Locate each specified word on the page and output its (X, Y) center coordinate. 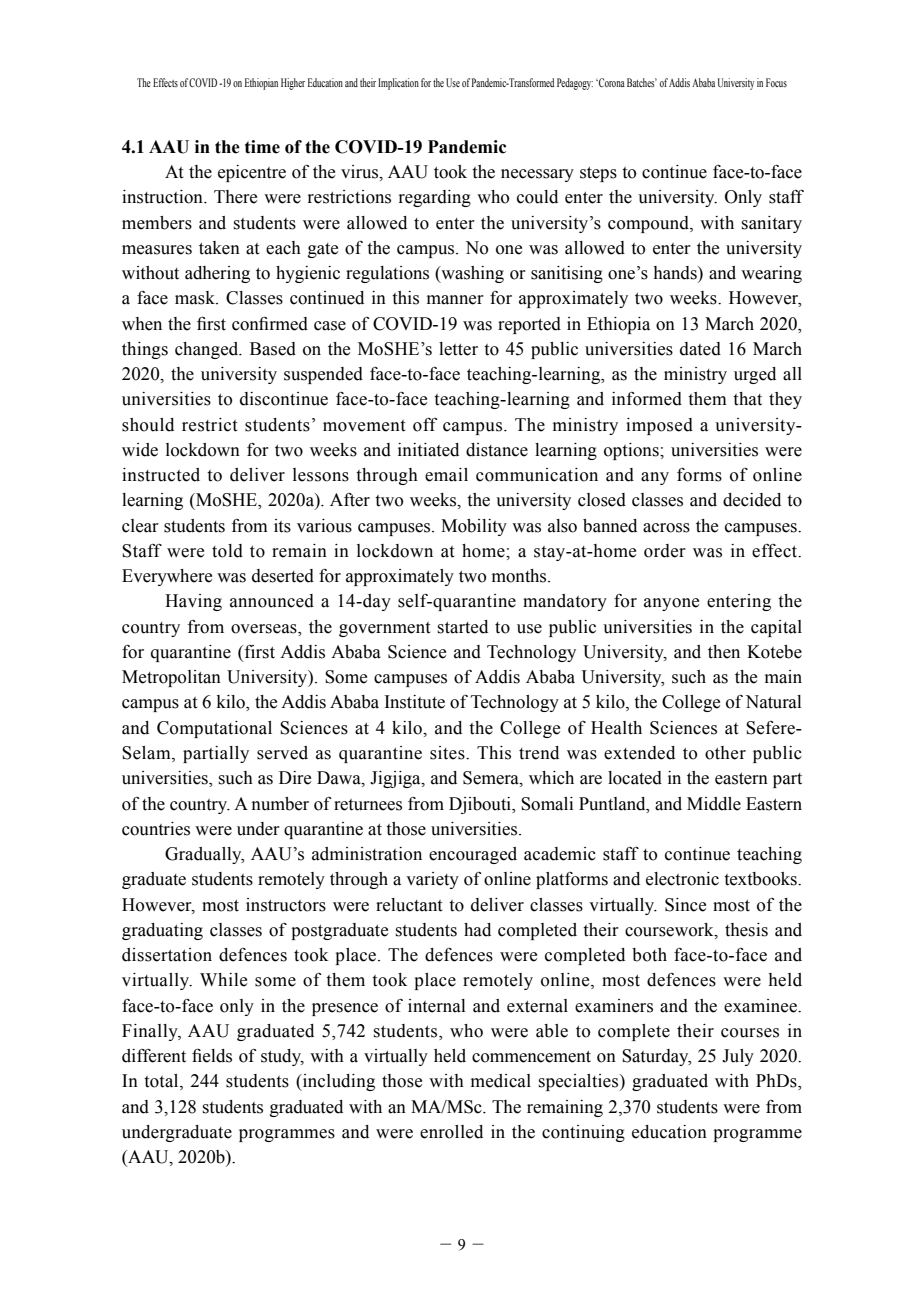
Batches (642, 82)
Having (193, 602)
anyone (671, 604)
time (262, 147)
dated (700, 349)
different (154, 1056)
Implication (398, 84)
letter (458, 349)
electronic (682, 879)
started (463, 627)
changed (208, 350)
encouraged (473, 855)
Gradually (204, 855)
